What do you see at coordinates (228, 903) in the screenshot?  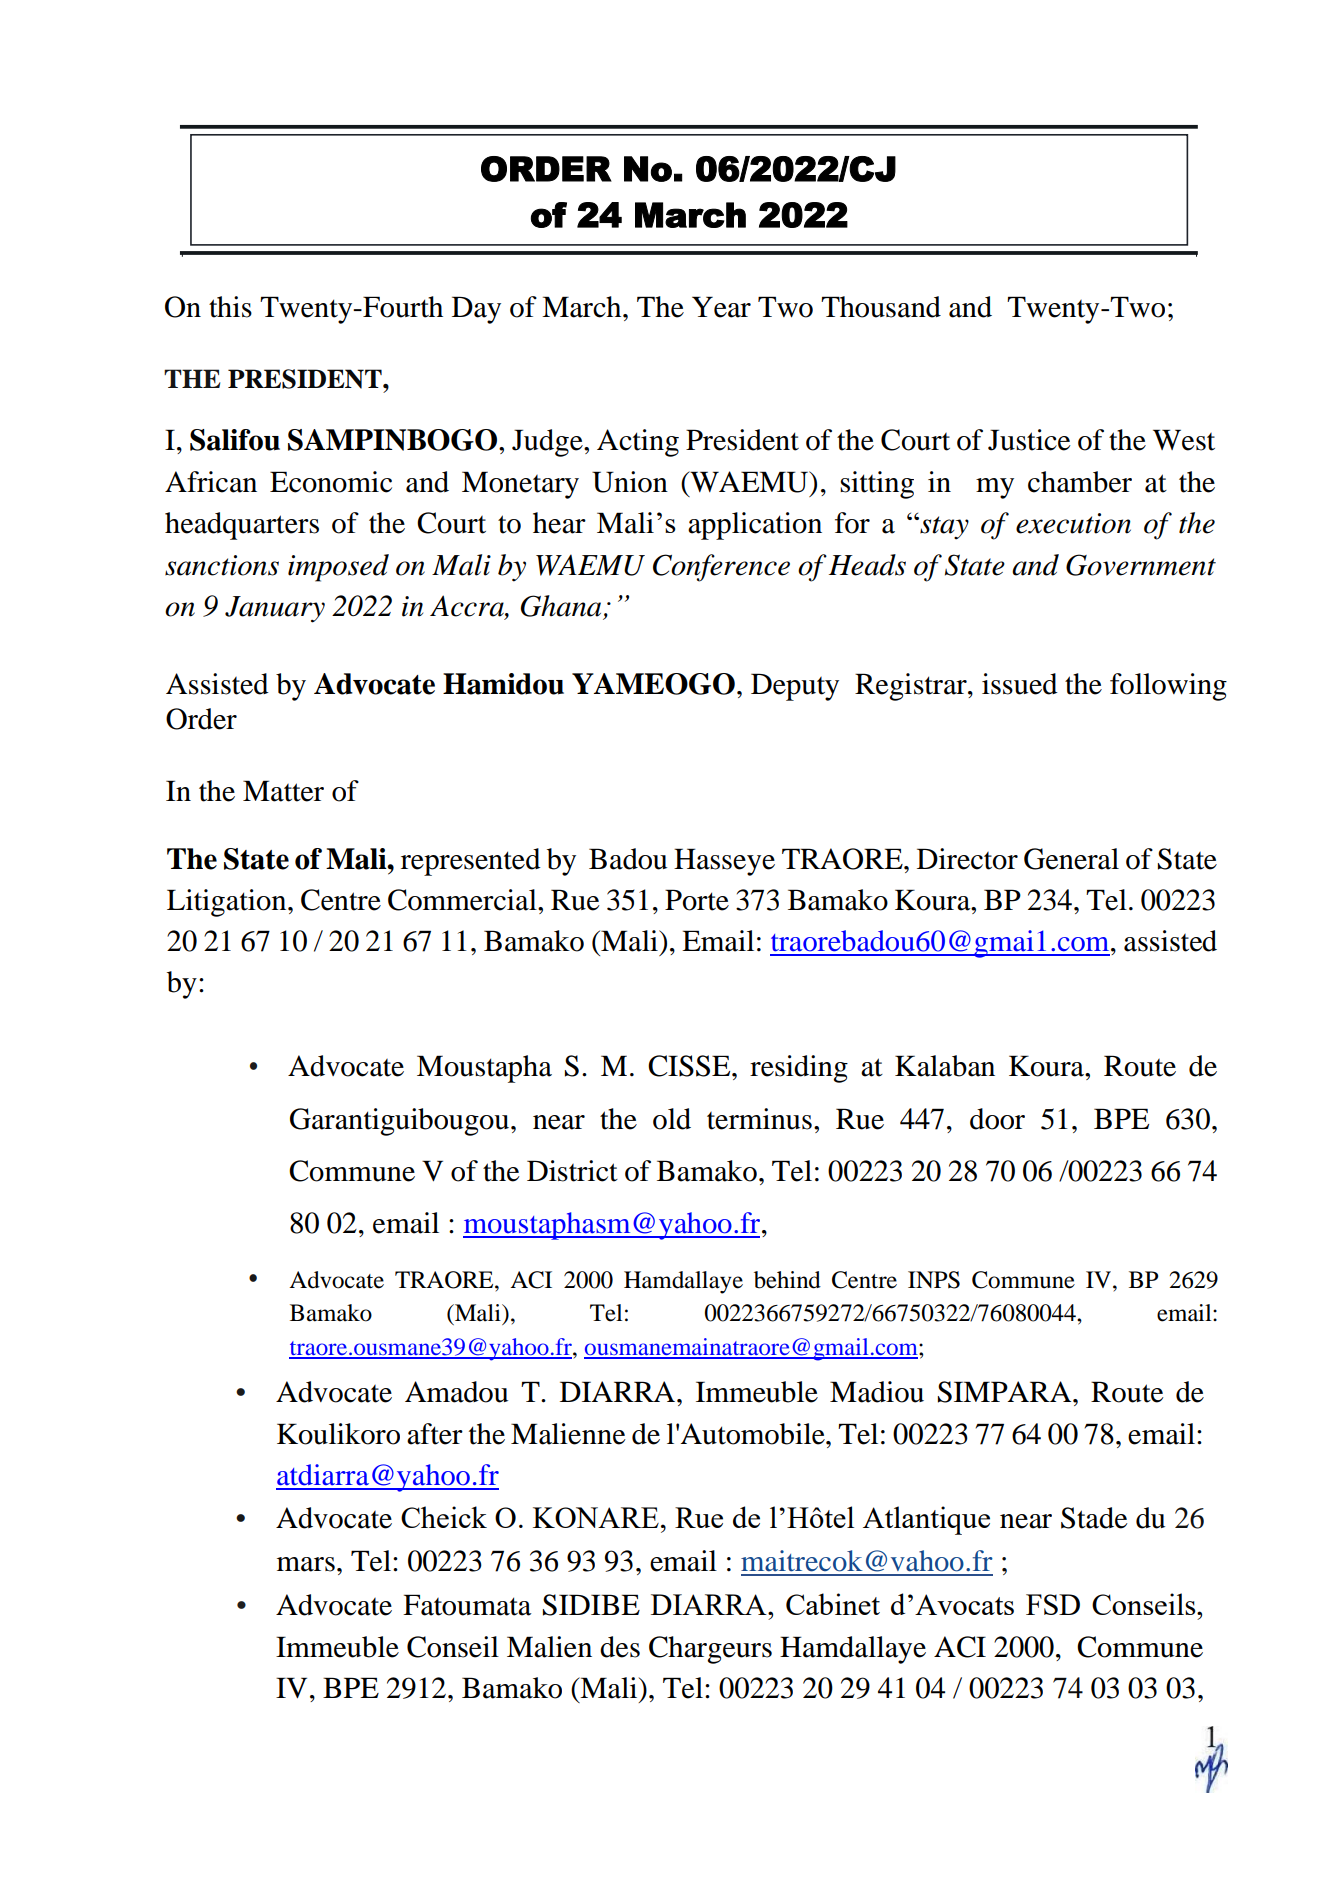 I see `Litigation` at bounding box center [228, 903].
